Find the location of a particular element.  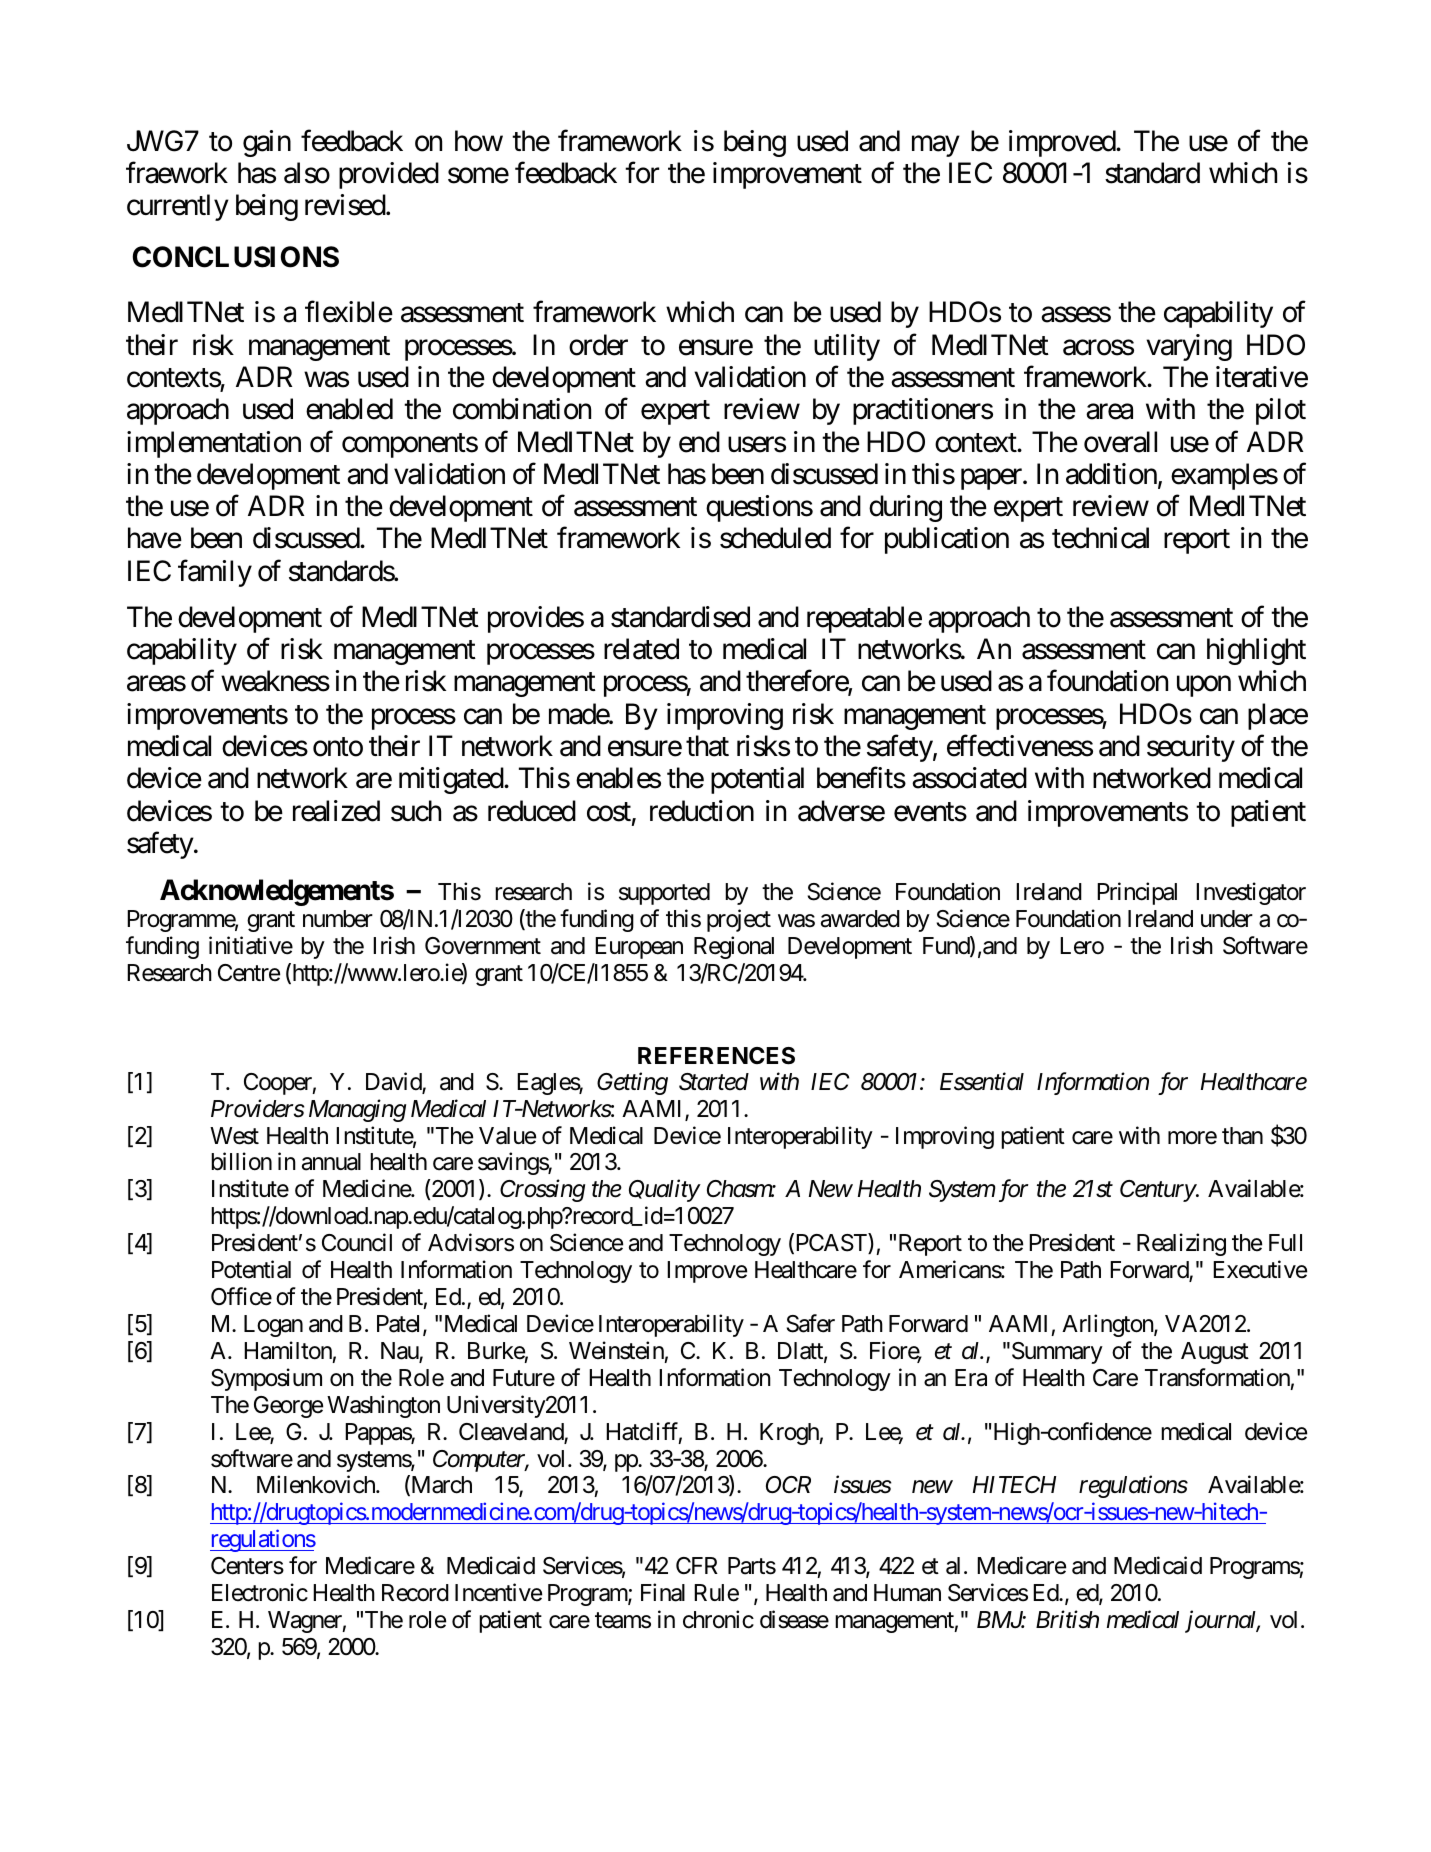

pilot is located at coordinates (1281, 411).
